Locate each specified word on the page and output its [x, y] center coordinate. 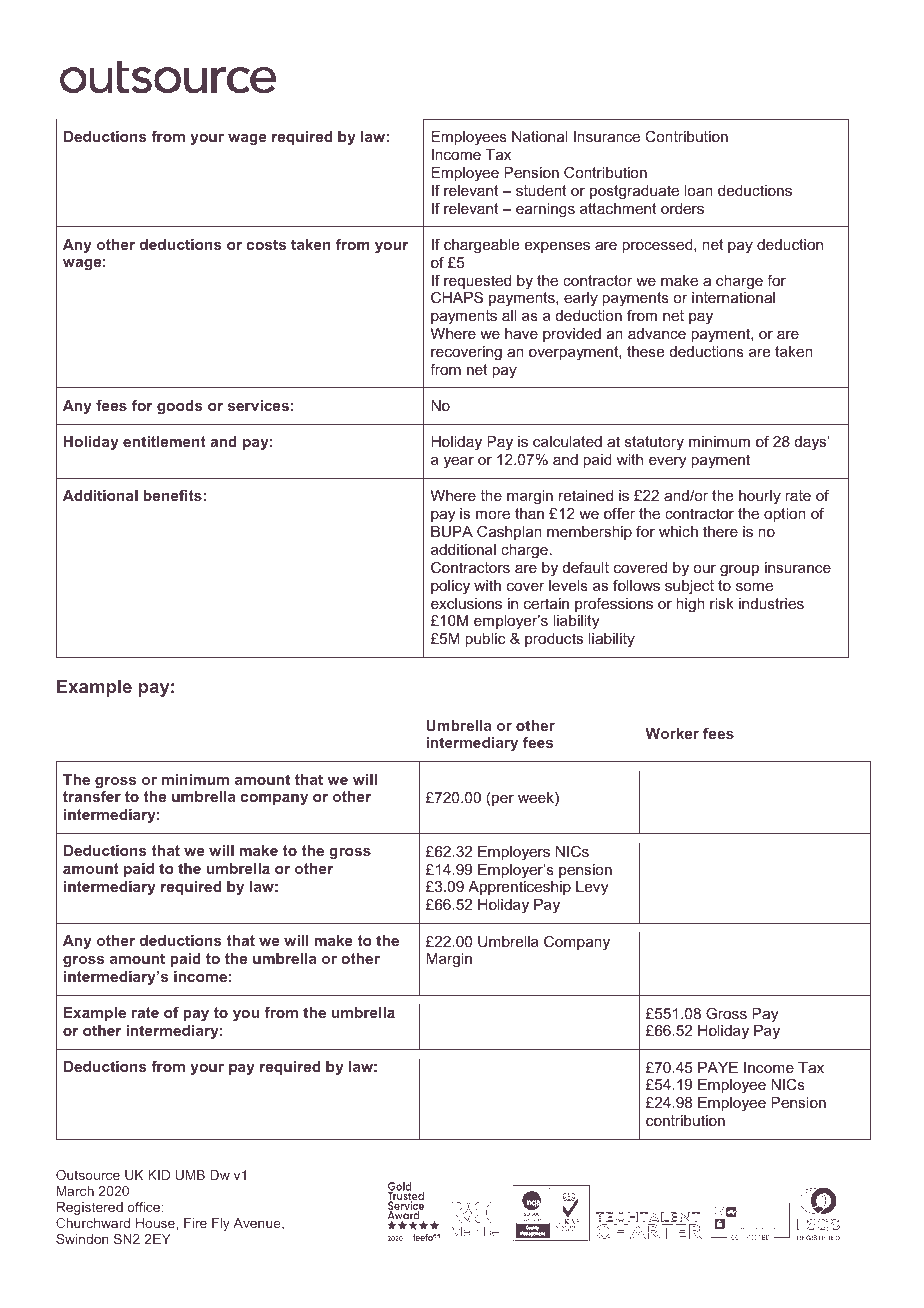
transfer [92, 796]
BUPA [452, 531]
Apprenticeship [519, 888]
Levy [592, 888]
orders [682, 208]
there [720, 531]
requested [477, 283]
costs [266, 244]
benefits [173, 495]
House [155, 1223]
